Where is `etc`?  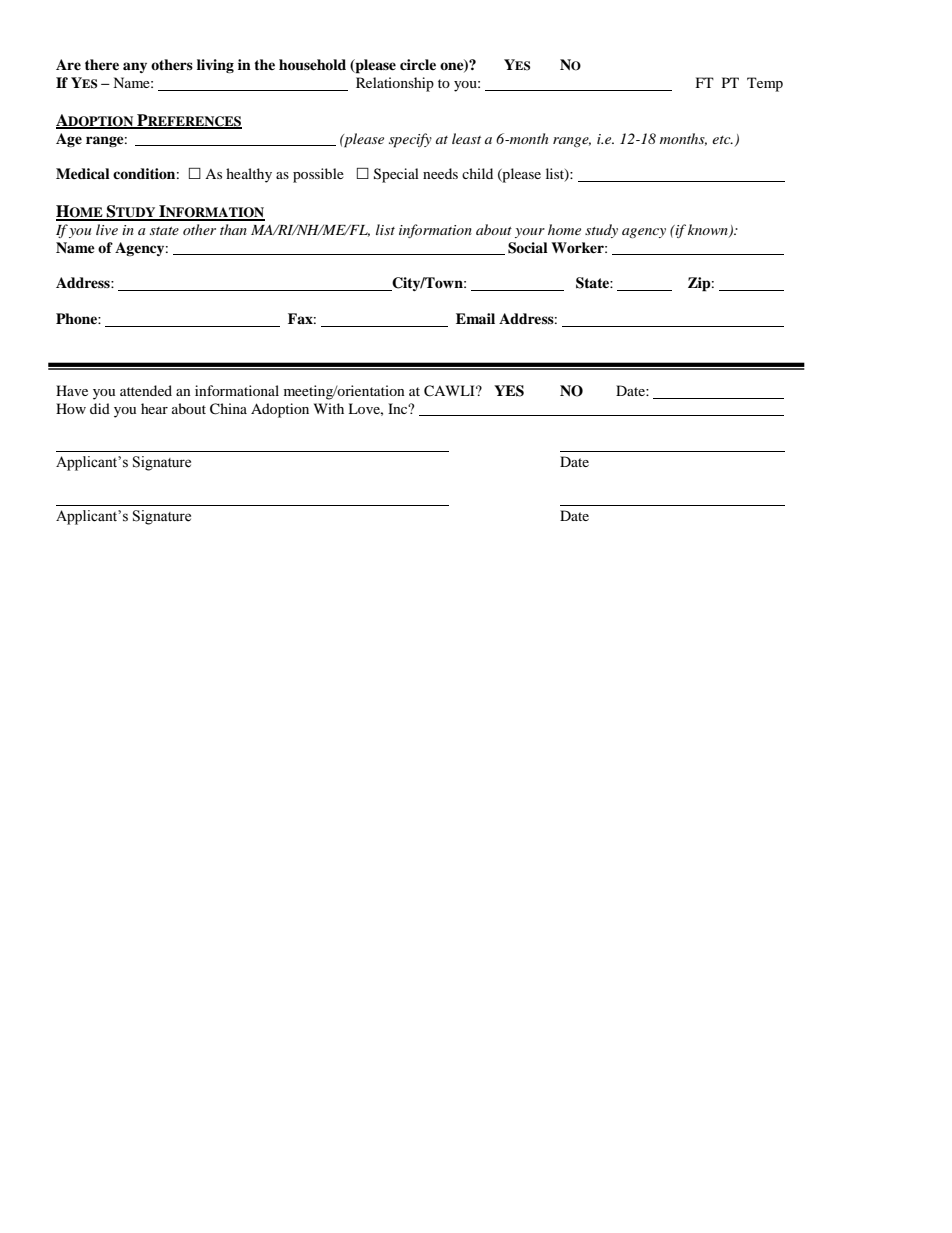 etc is located at coordinates (722, 140).
